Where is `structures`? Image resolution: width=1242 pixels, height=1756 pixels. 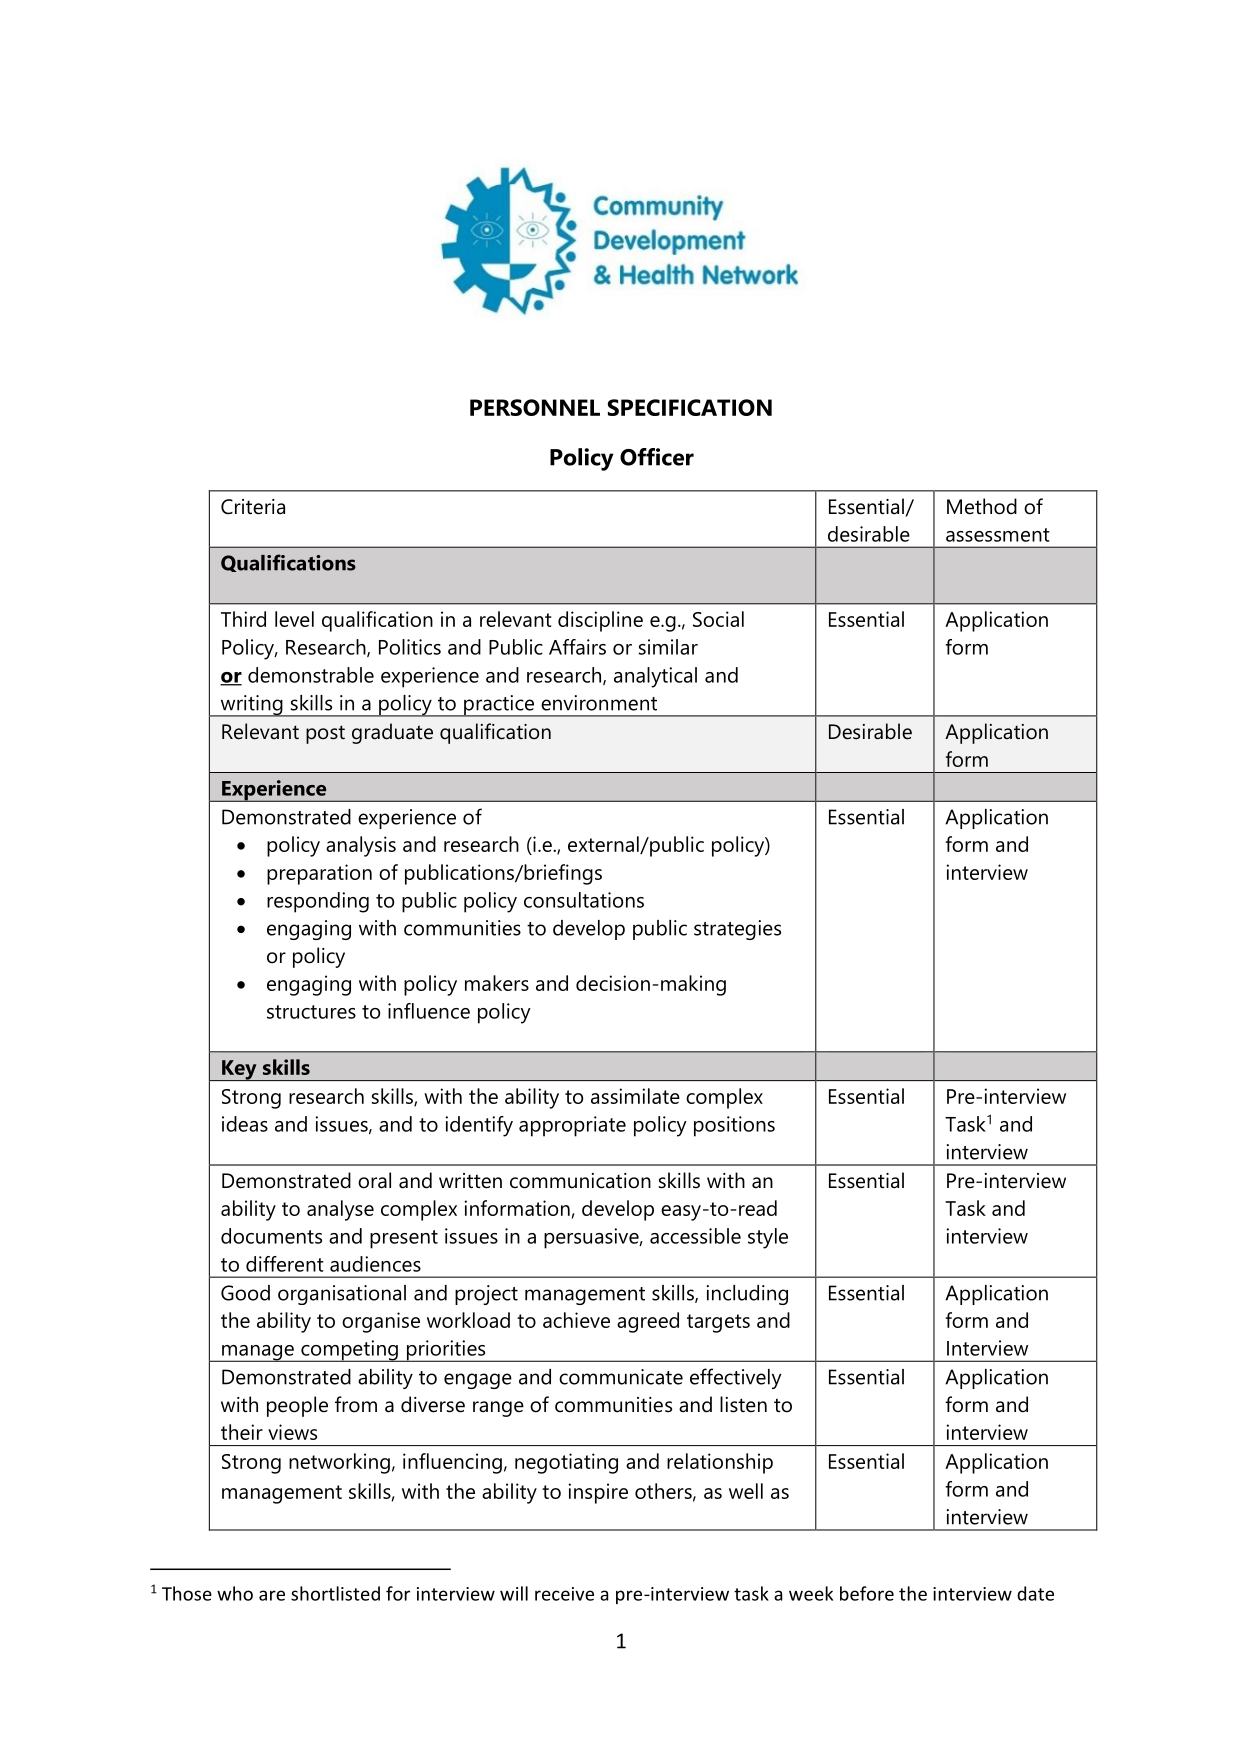
structures is located at coordinates (311, 1012).
